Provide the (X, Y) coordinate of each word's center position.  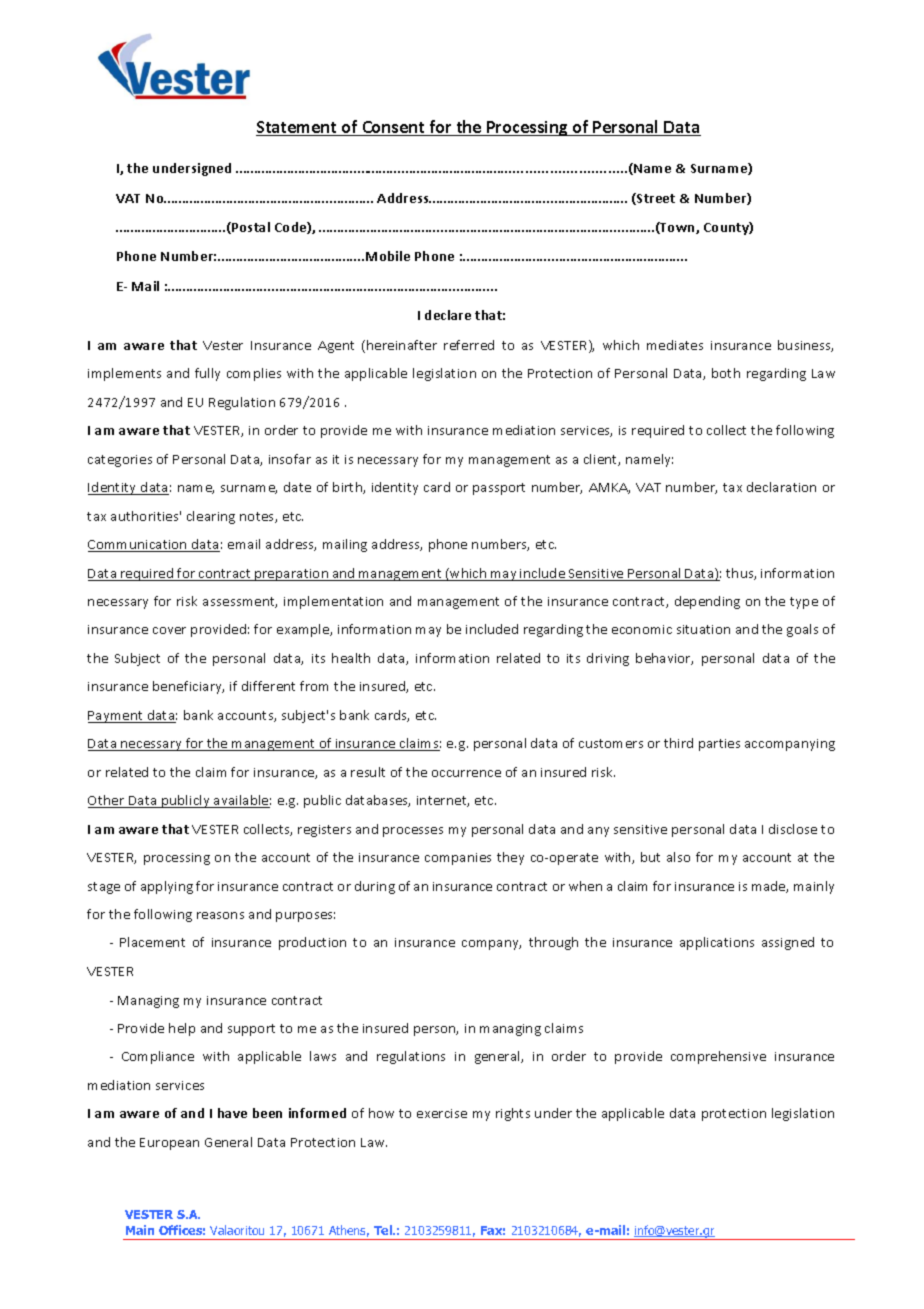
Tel (384, 1230)
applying (167, 887)
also (678, 857)
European (169, 1144)
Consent (393, 128)
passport (499, 489)
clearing (211, 517)
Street (655, 199)
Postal (250, 228)
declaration (781, 487)
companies (458, 859)
